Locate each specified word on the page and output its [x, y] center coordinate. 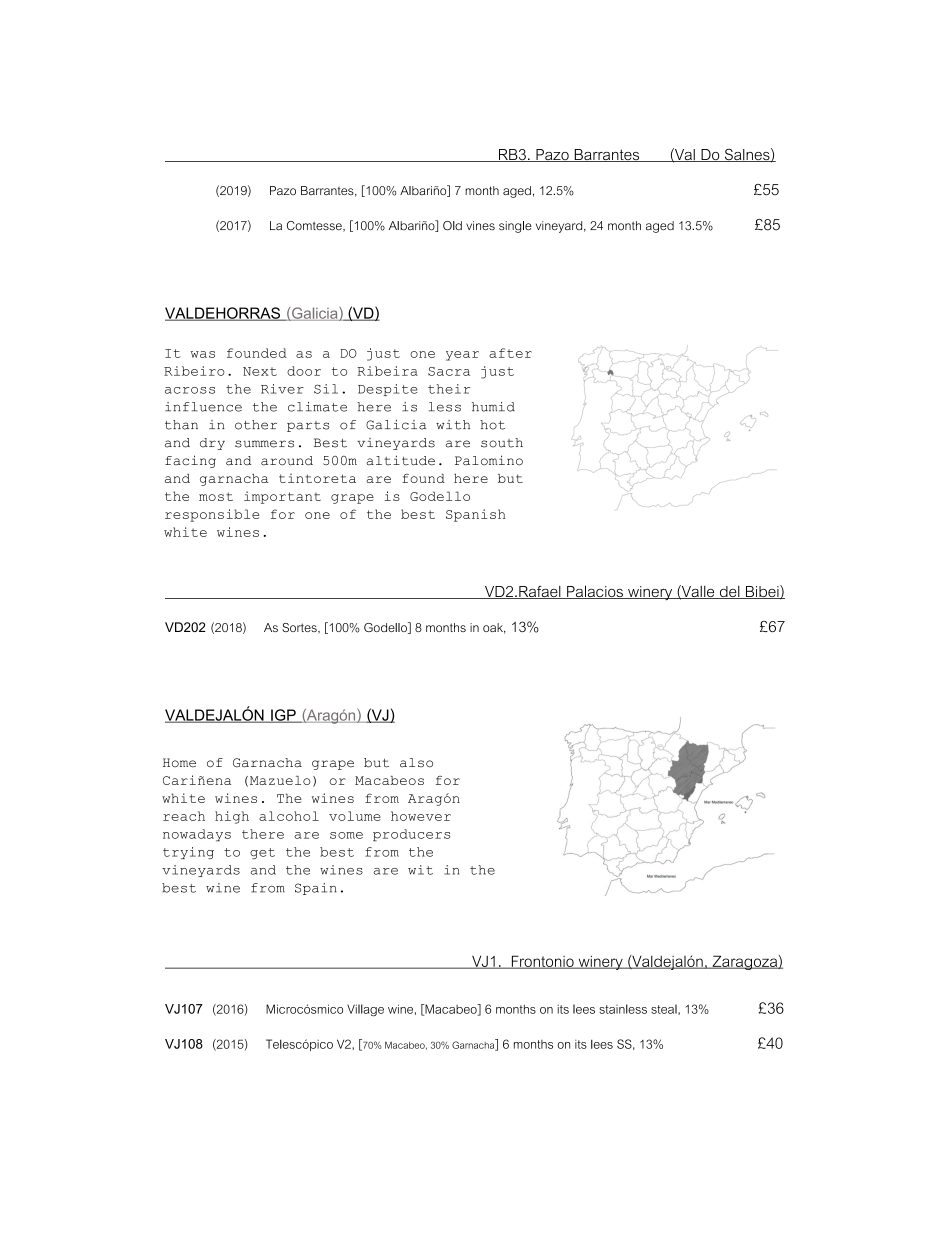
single [515, 227]
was [202, 354]
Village [365, 1010]
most [216, 496]
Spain [316, 889]
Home [179, 763]
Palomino [489, 460]
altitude [400, 460]
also [416, 763]
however [421, 816]
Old [452, 226]
